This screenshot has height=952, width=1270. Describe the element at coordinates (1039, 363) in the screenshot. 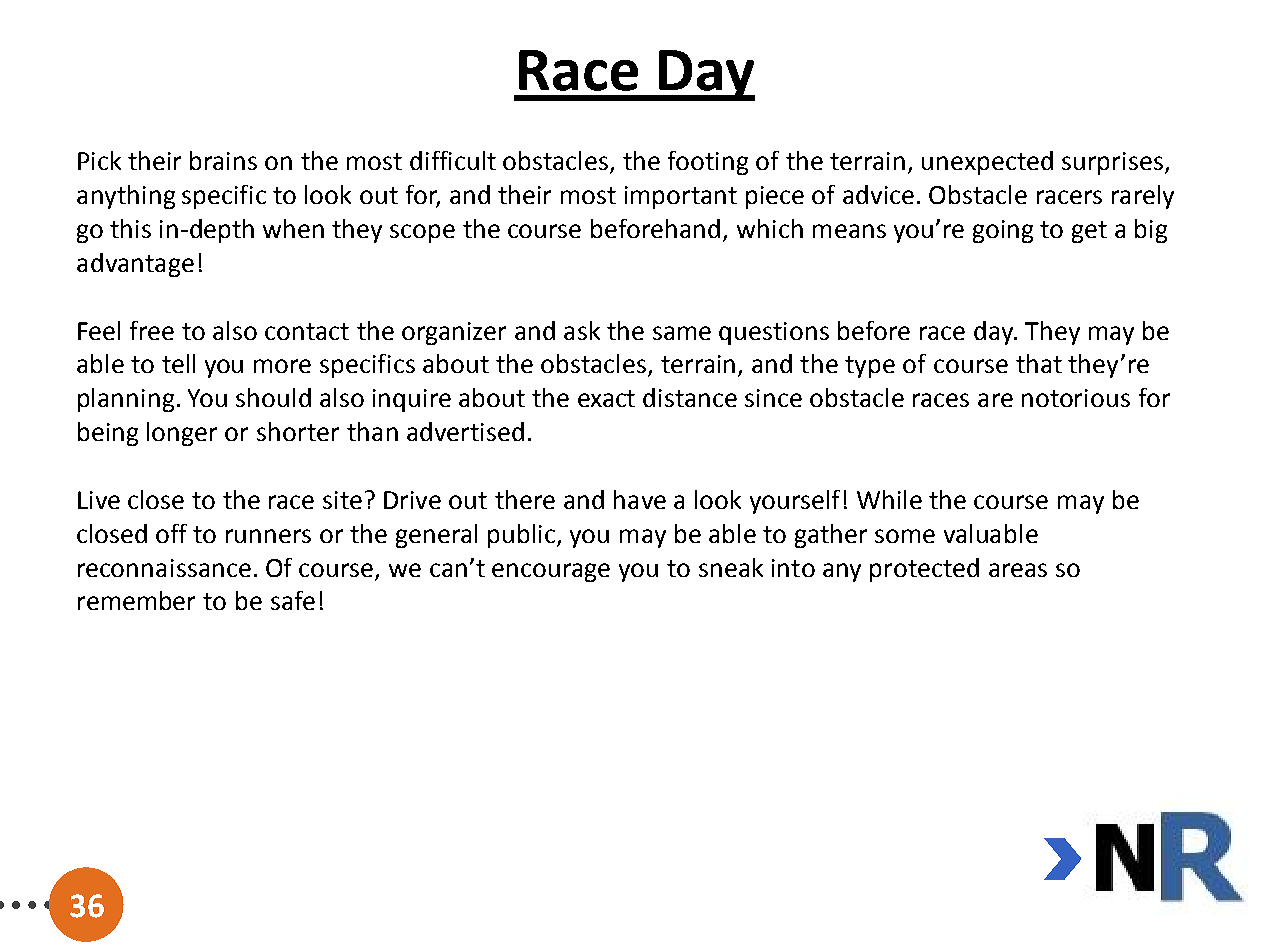

I see `that` at that location.
